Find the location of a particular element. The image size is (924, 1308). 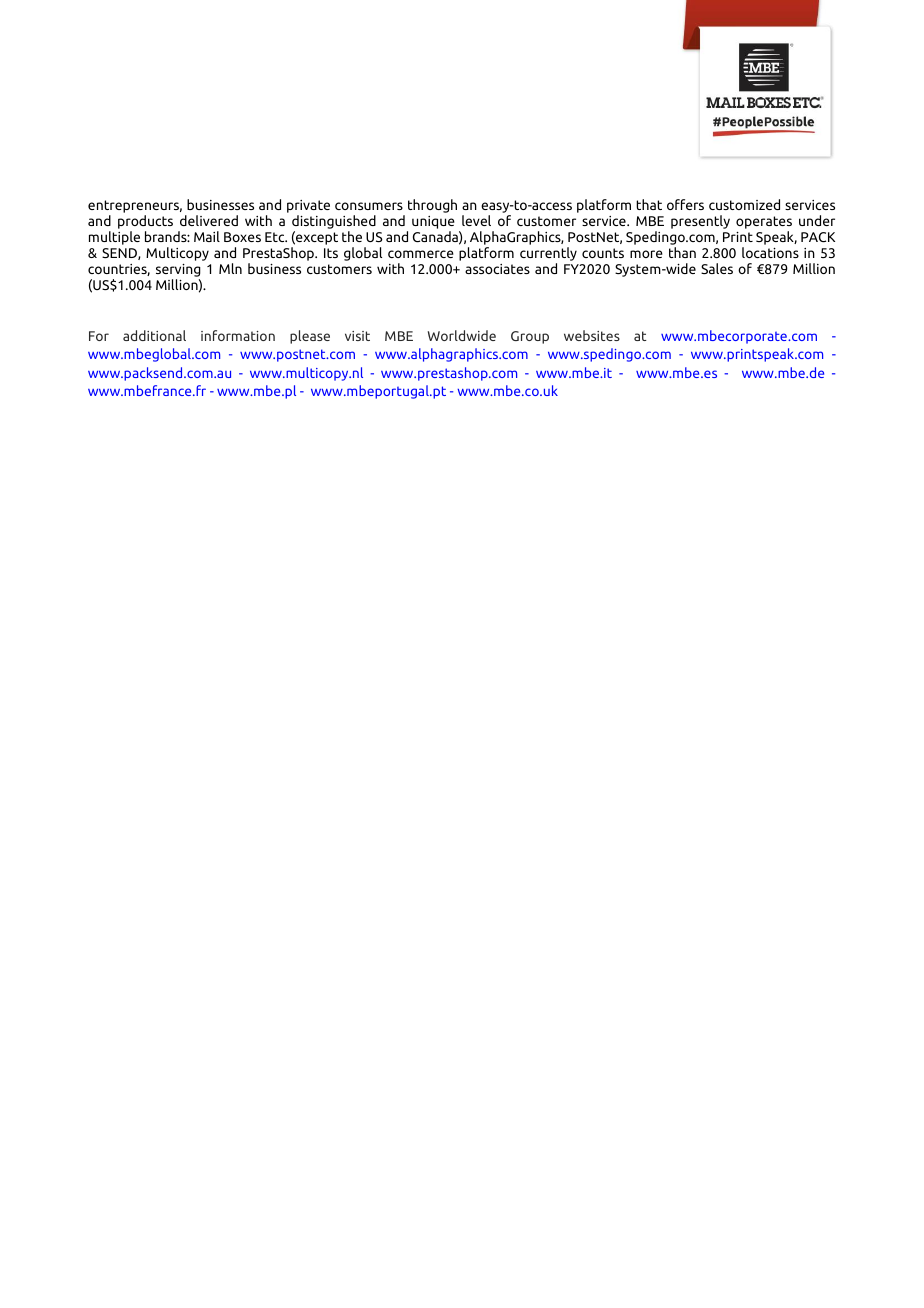

information is located at coordinates (238, 335).
